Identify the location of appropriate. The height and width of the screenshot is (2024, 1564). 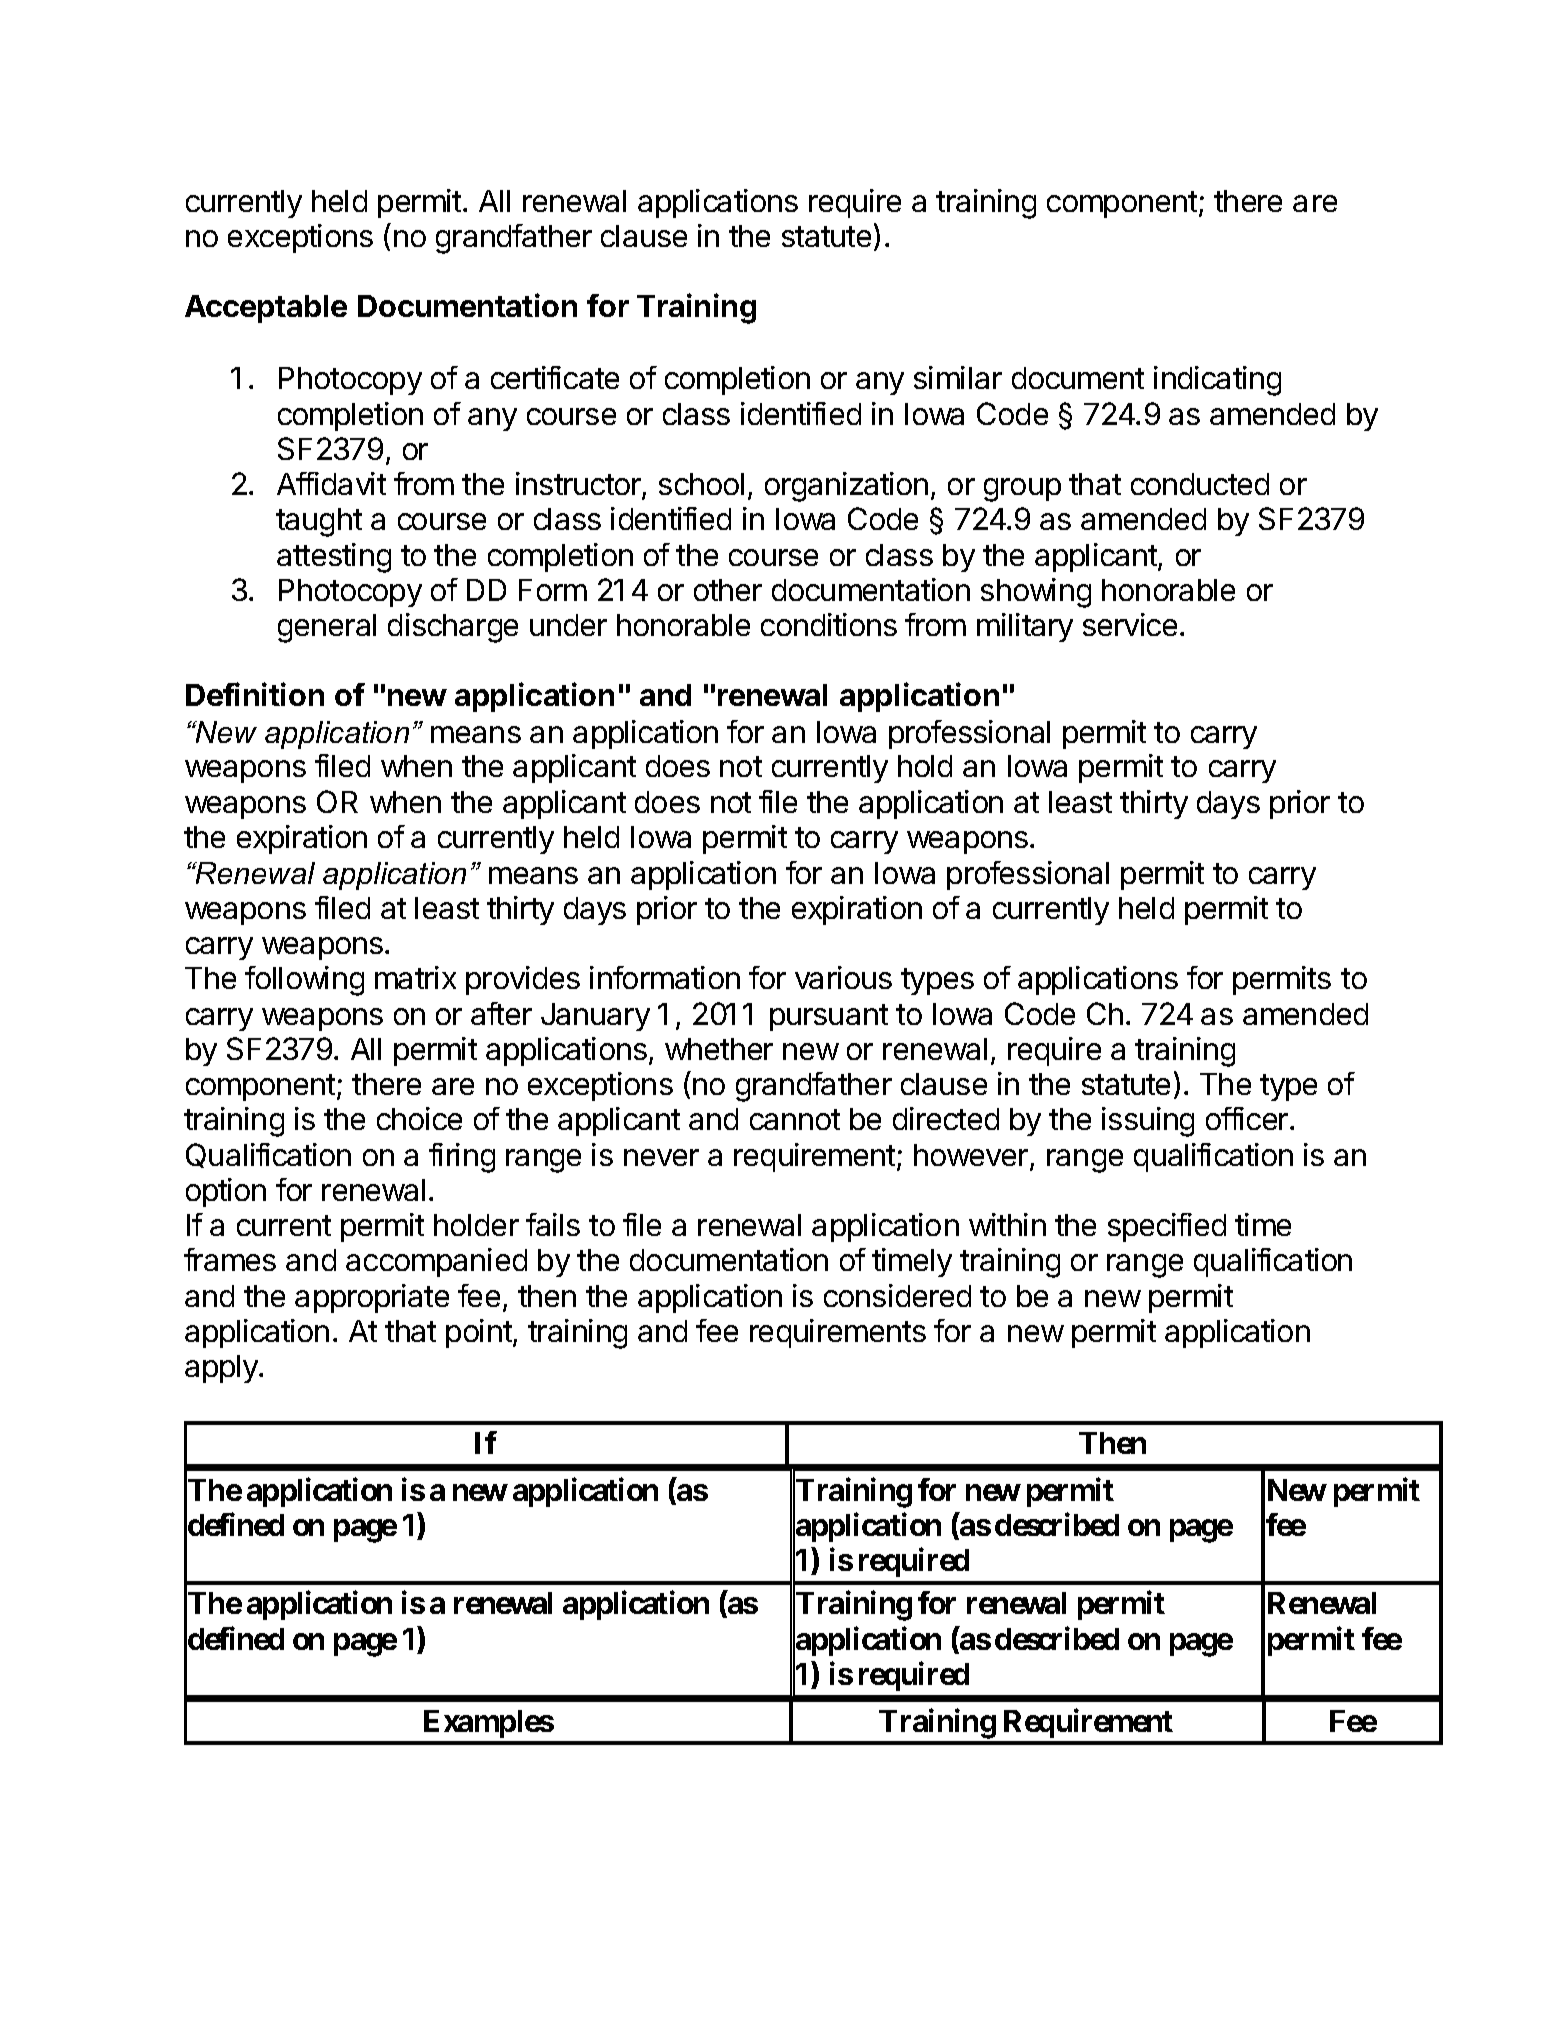
(372, 1298).
